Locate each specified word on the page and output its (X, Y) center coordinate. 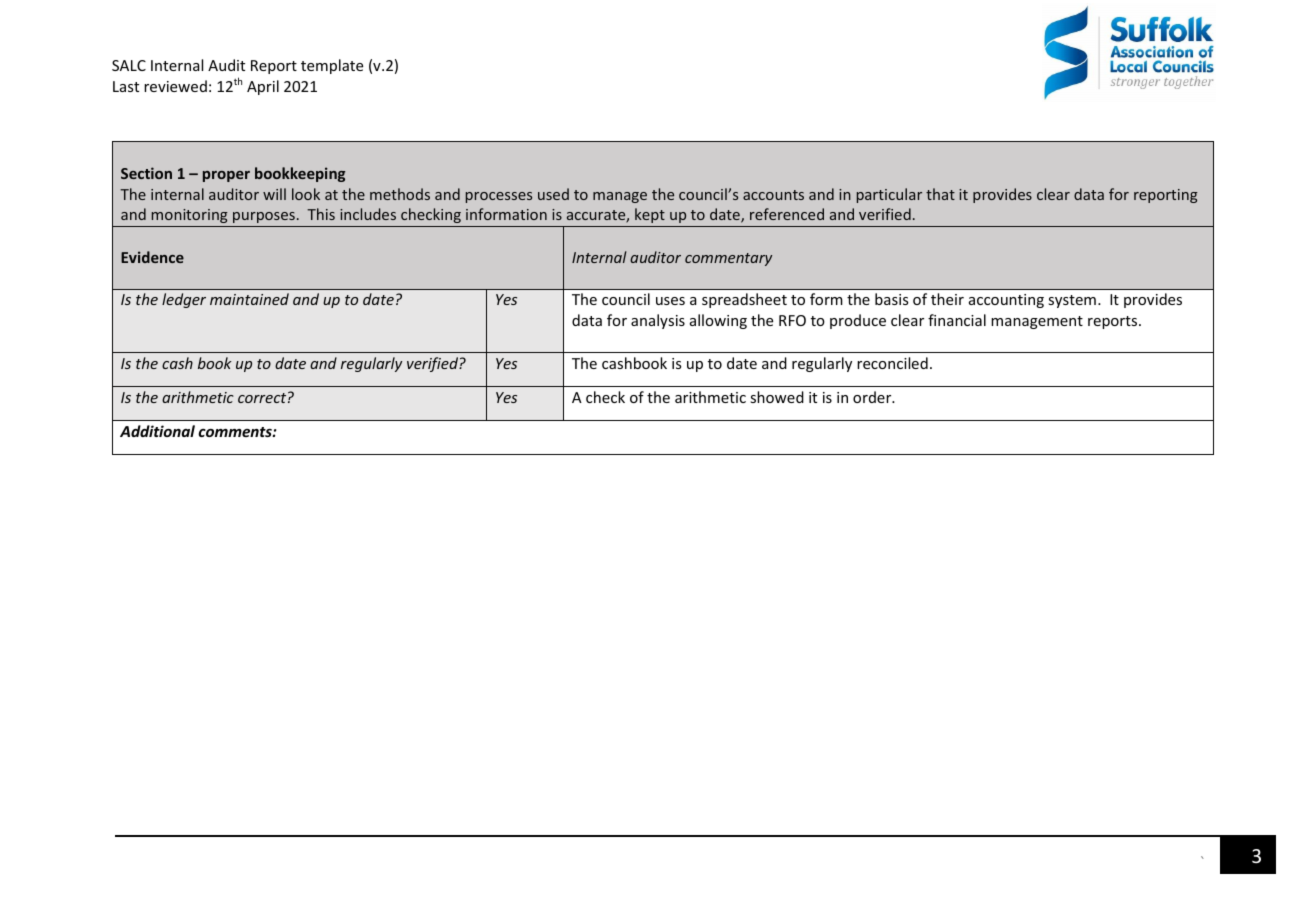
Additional (157, 431)
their (947, 299)
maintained (249, 299)
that (940, 194)
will (274, 194)
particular (889, 195)
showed (777, 397)
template (332, 66)
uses (670, 301)
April (263, 87)
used (553, 194)
